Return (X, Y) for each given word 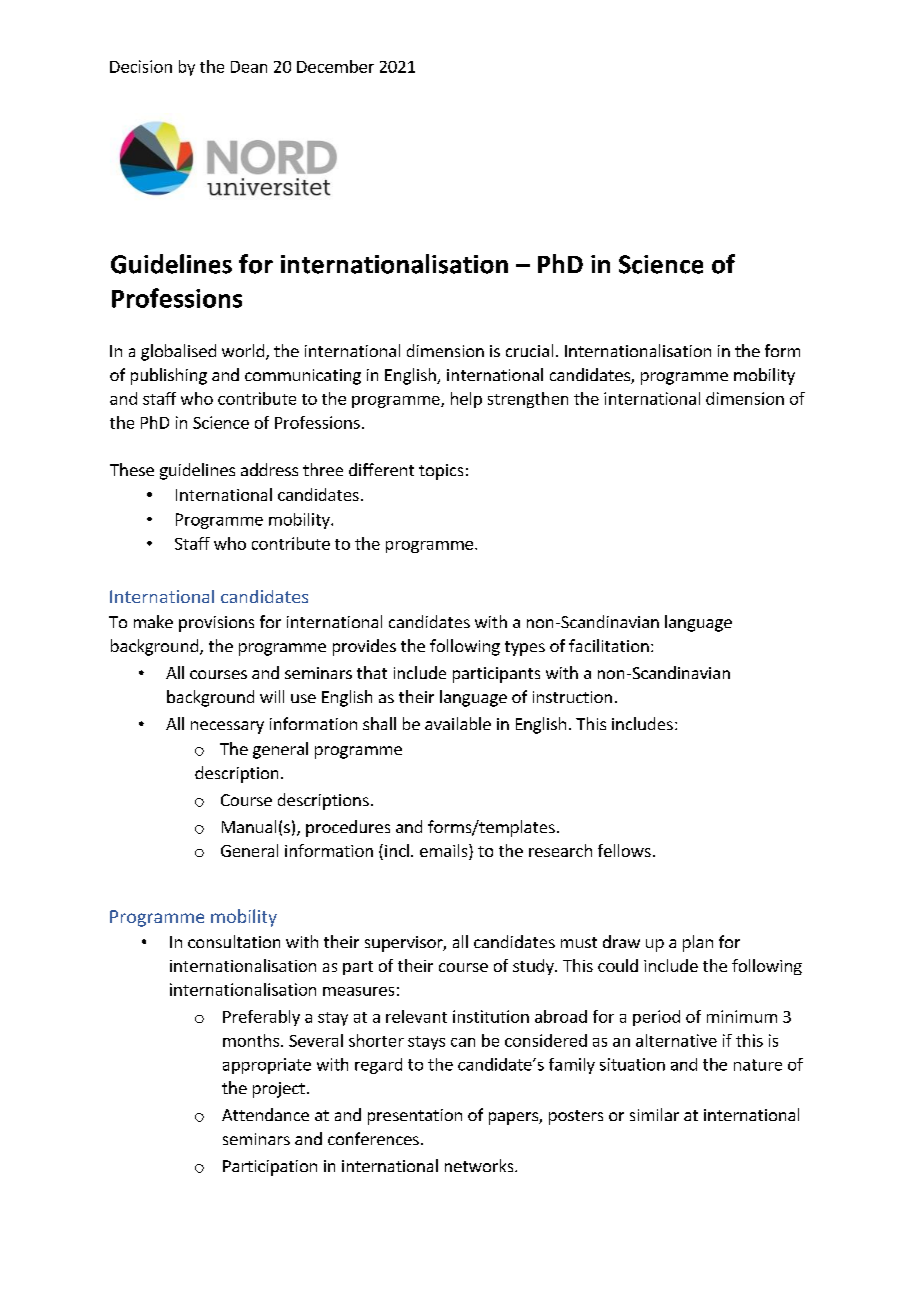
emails (445, 852)
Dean (249, 67)
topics (441, 472)
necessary (227, 727)
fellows (624, 850)
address (269, 469)
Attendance (265, 1114)
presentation (415, 1117)
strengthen (528, 400)
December (335, 66)
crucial (529, 350)
